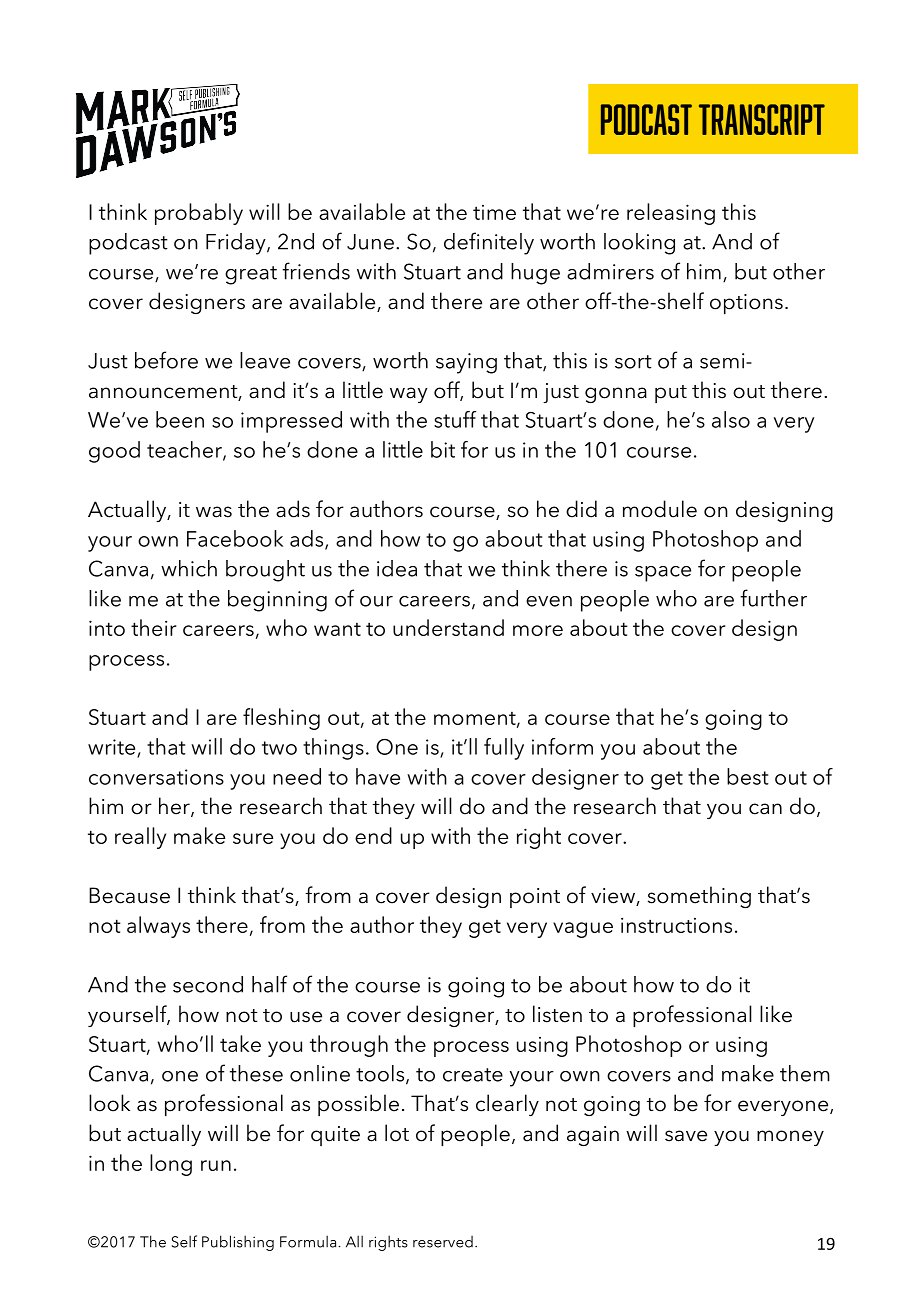  What do you see at coordinates (455, 419) in the screenshot?
I see `stuff` at bounding box center [455, 419].
